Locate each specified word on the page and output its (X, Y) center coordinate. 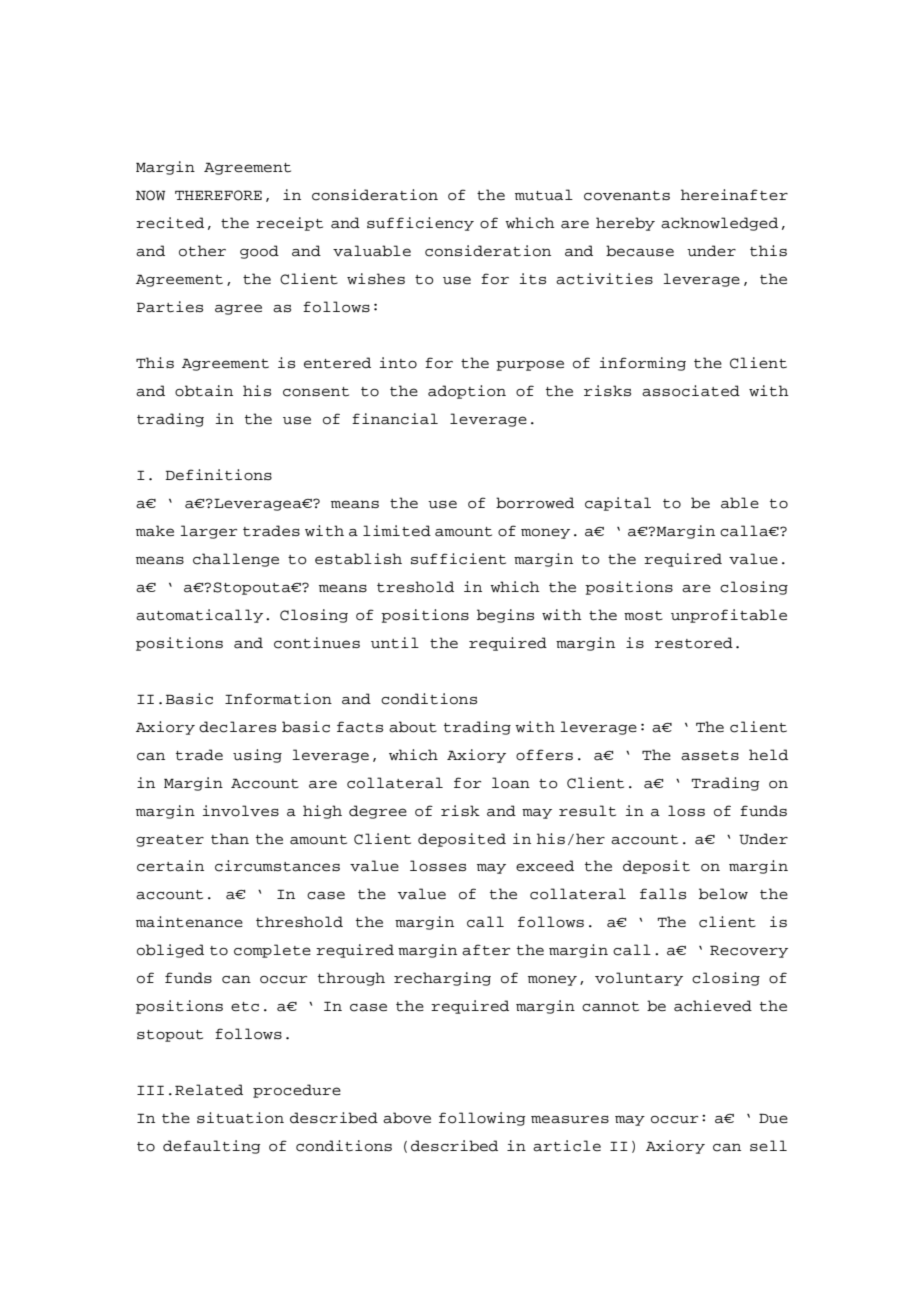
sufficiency (420, 224)
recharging (442, 979)
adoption (467, 392)
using (257, 756)
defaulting (212, 1147)
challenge (236, 560)
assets (710, 756)
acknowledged (719, 224)
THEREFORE (218, 195)
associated (691, 391)
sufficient (458, 559)
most (643, 616)
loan (511, 783)
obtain (204, 391)
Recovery (749, 951)
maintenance (189, 922)
